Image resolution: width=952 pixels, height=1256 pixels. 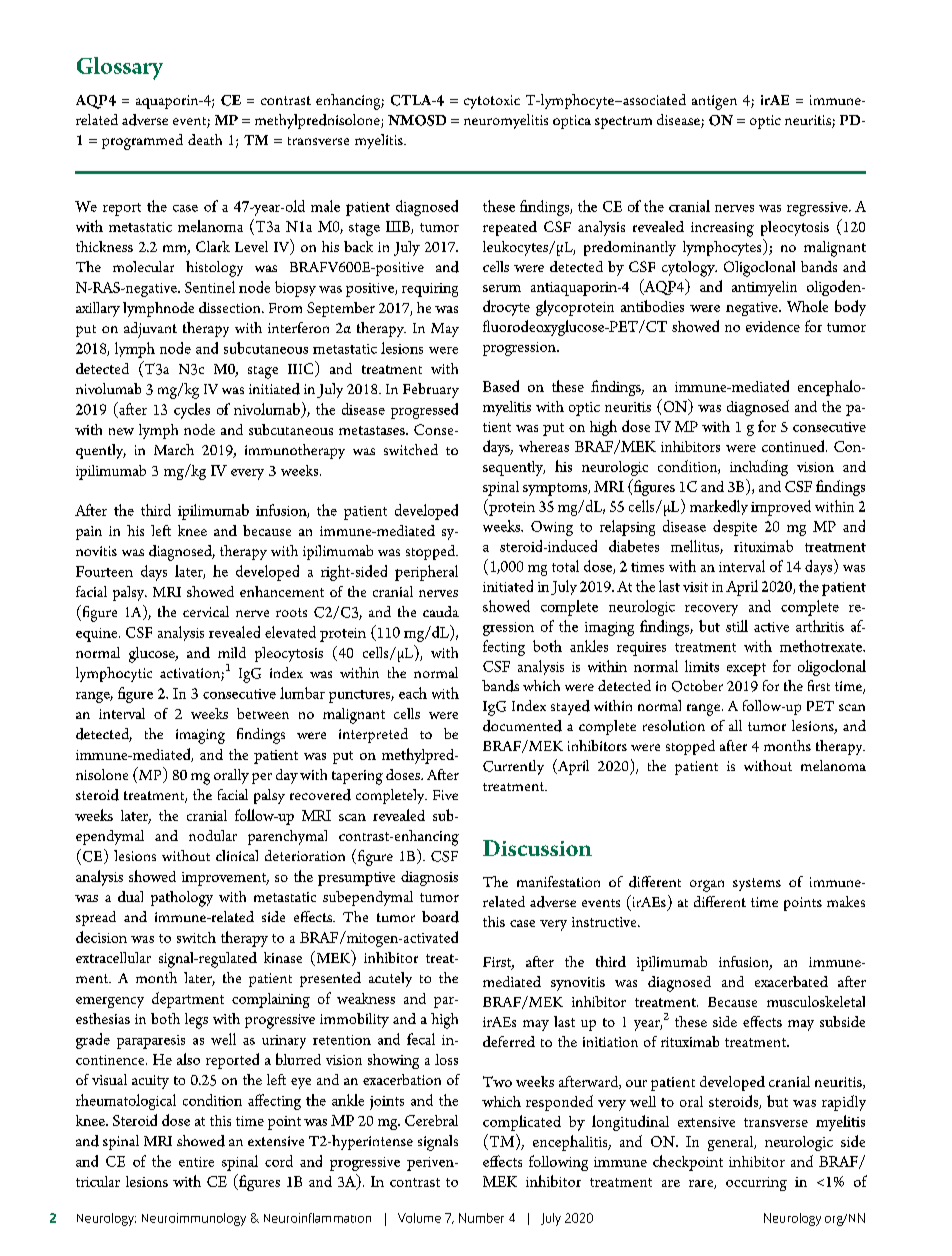 I want to click on pathology, so click(x=182, y=899).
